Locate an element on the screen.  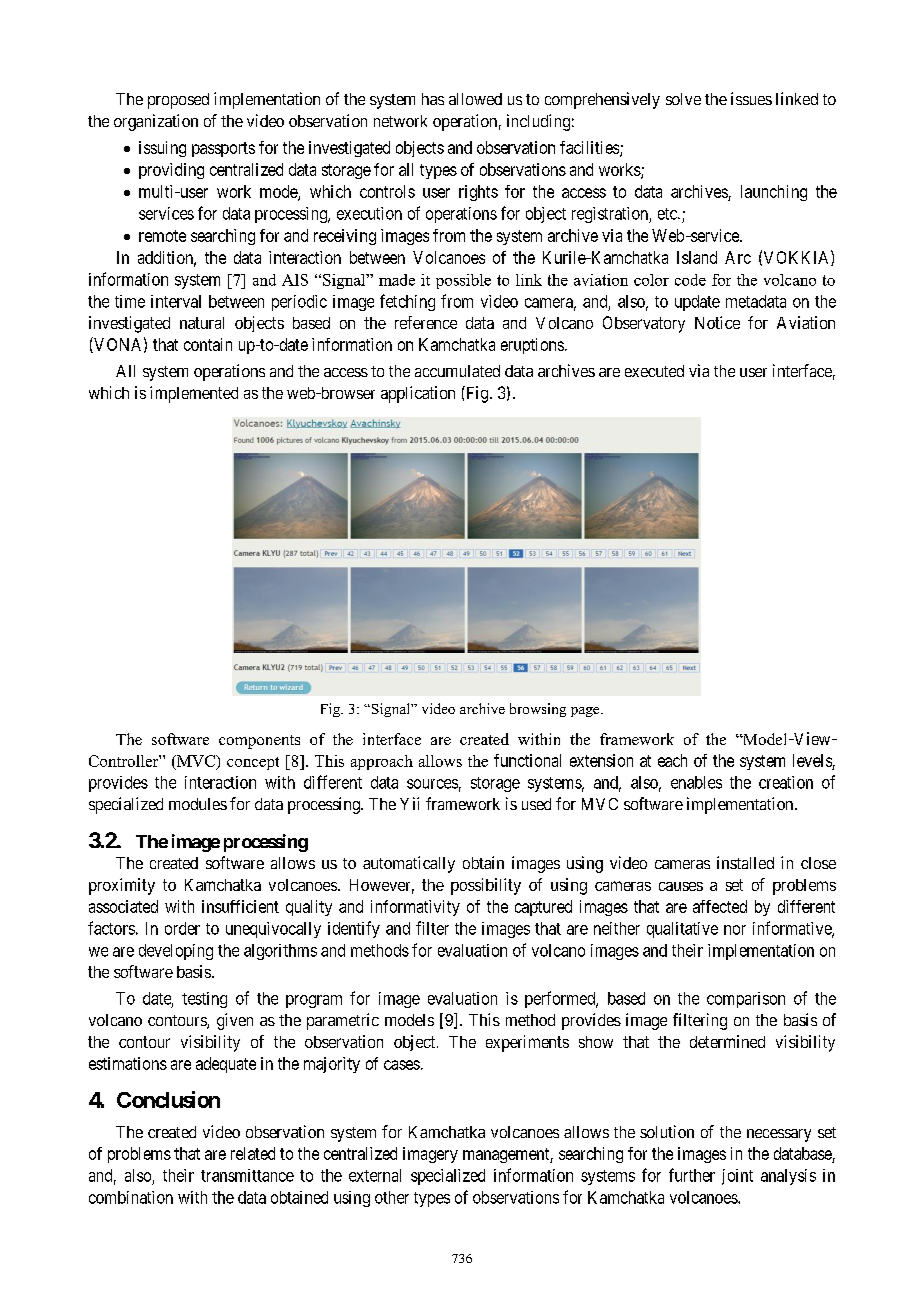
accumulated is located at coordinates (457, 371).
